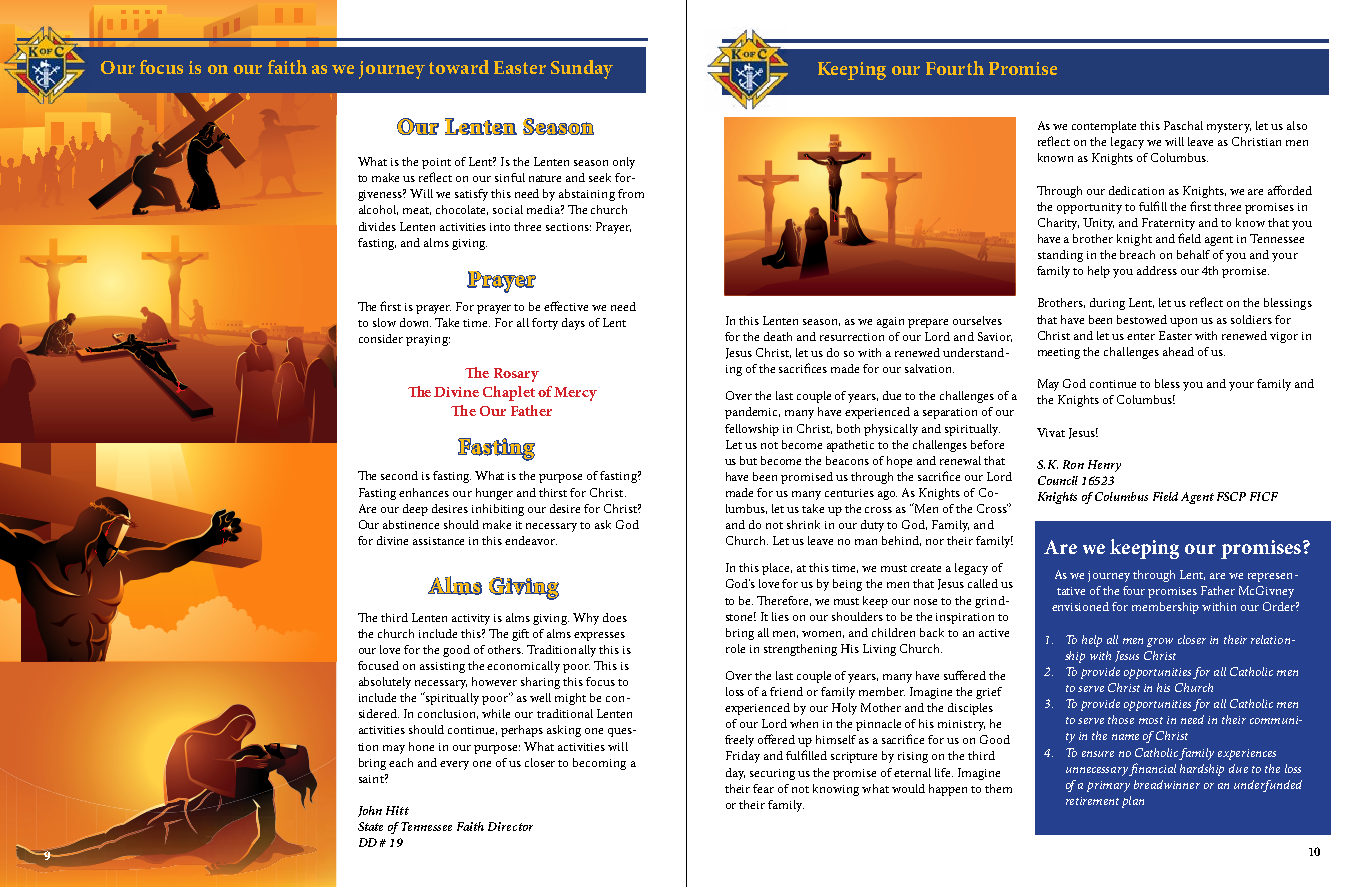  Describe the element at coordinates (510, 826) in the image. I see `Director` at that location.
